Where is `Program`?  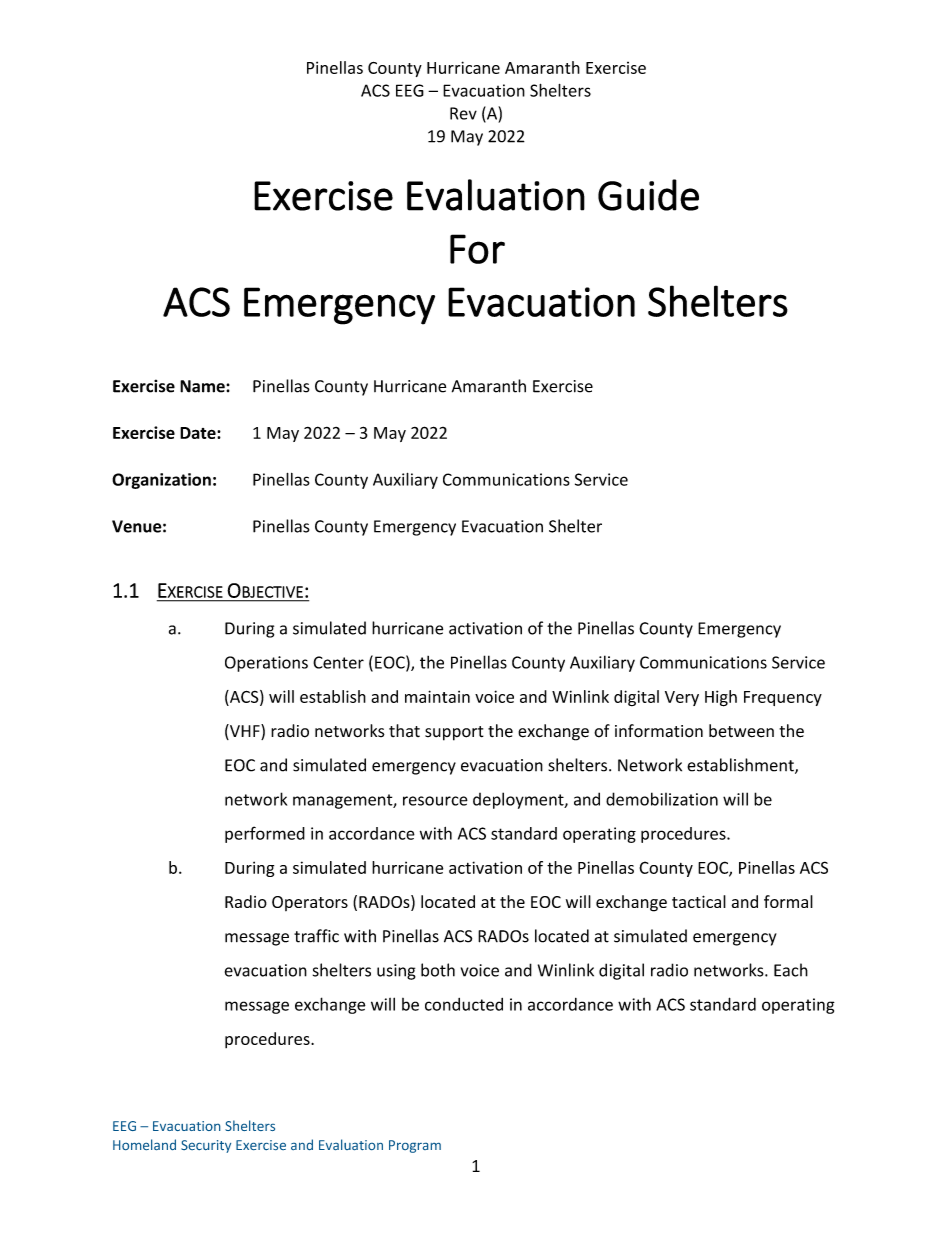
Program is located at coordinates (415, 1146).
